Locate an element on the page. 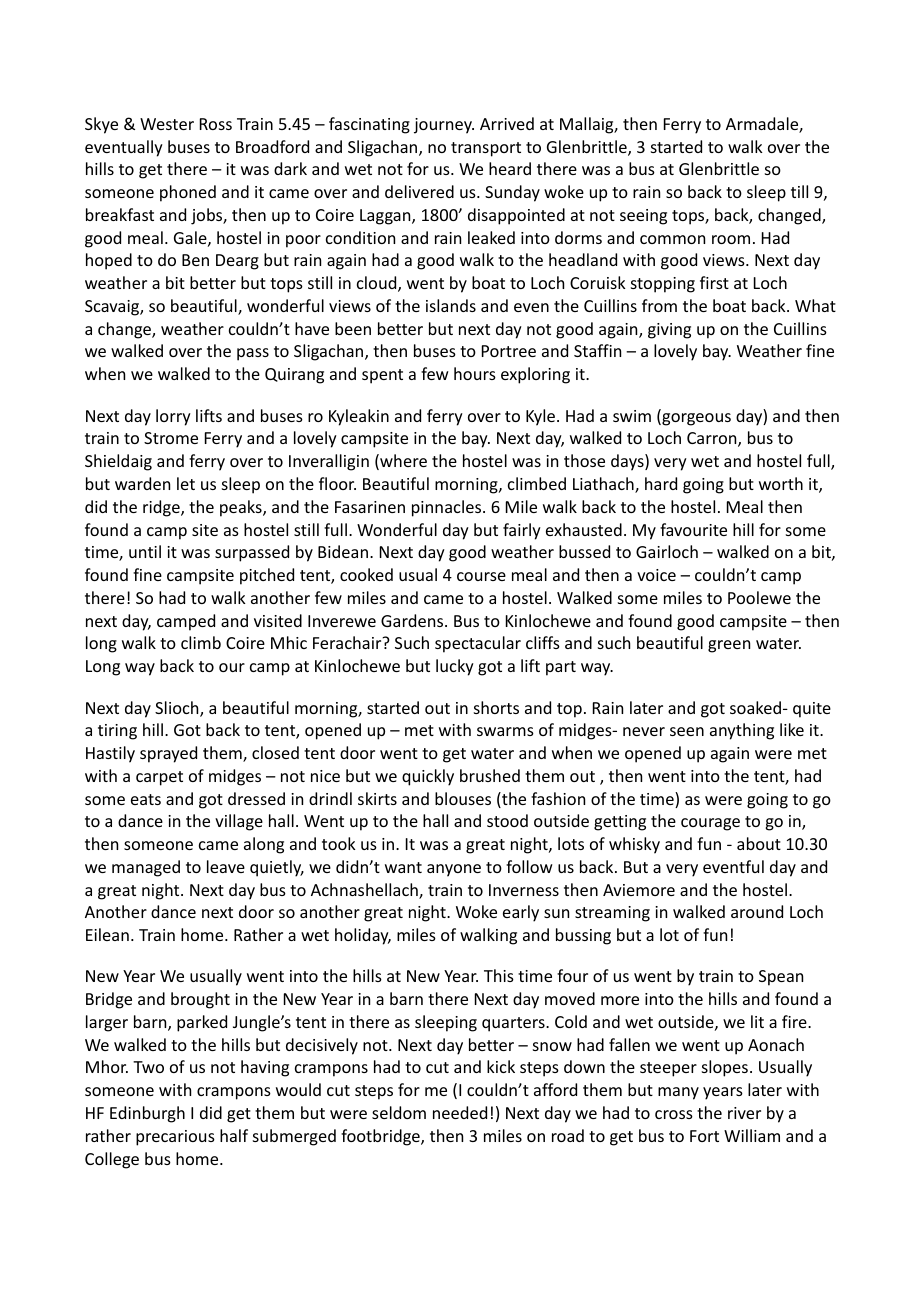 Image resolution: width=924 pixels, height=1308 pixels. lorry is located at coordinates (173, 417).
